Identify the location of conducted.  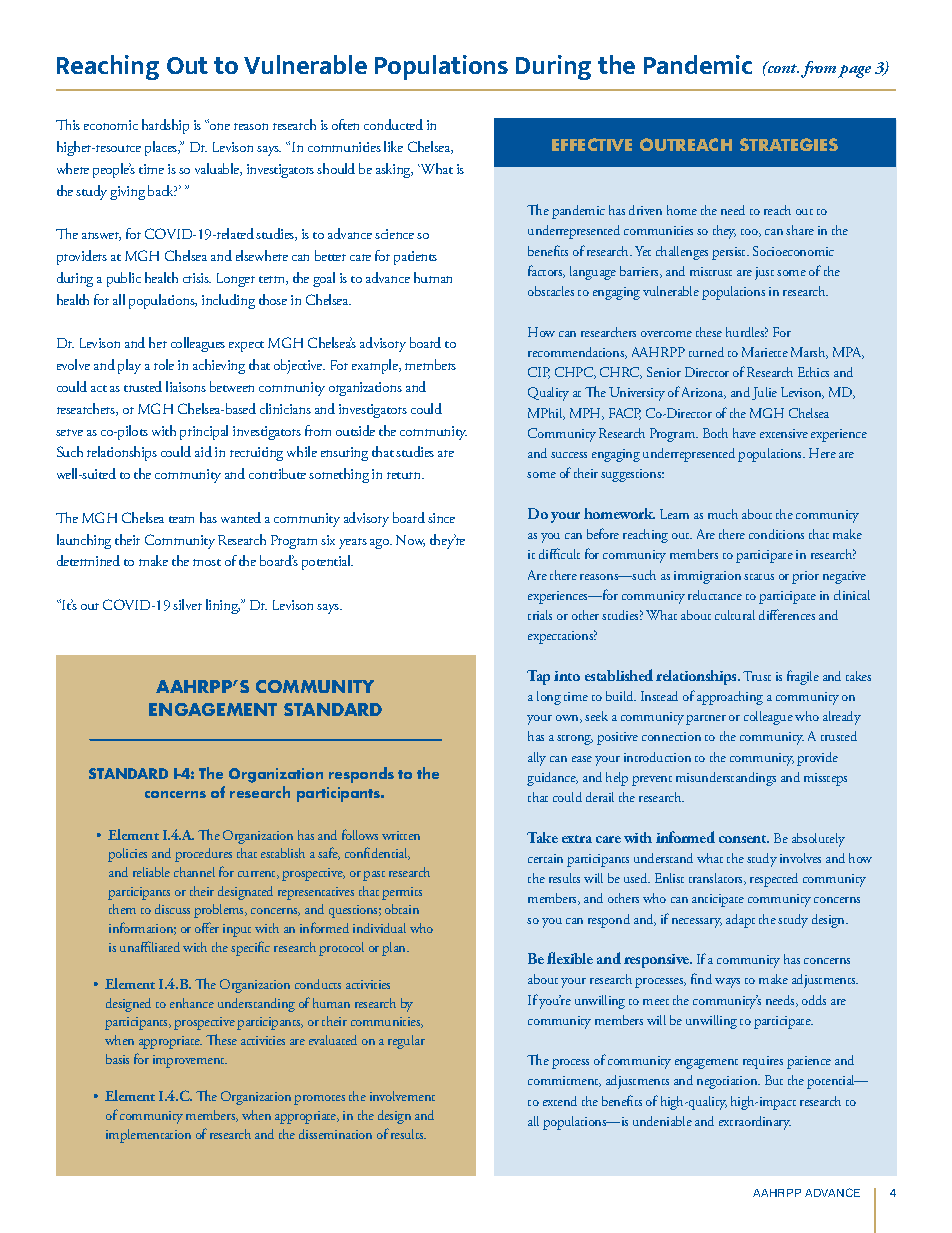
(393, 124).
